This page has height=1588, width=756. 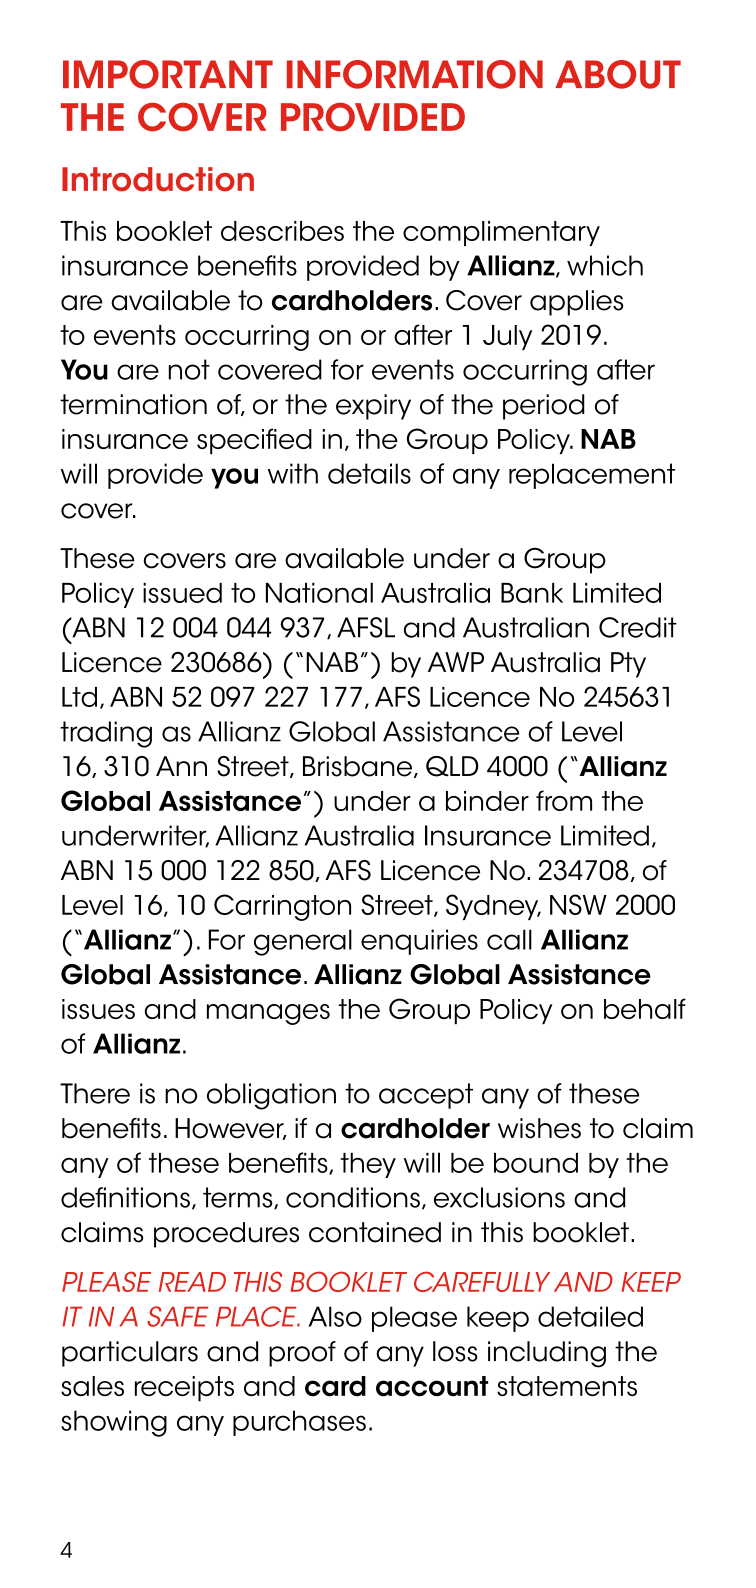 I want to click on ABOUT, so click(x=618, y=74).
